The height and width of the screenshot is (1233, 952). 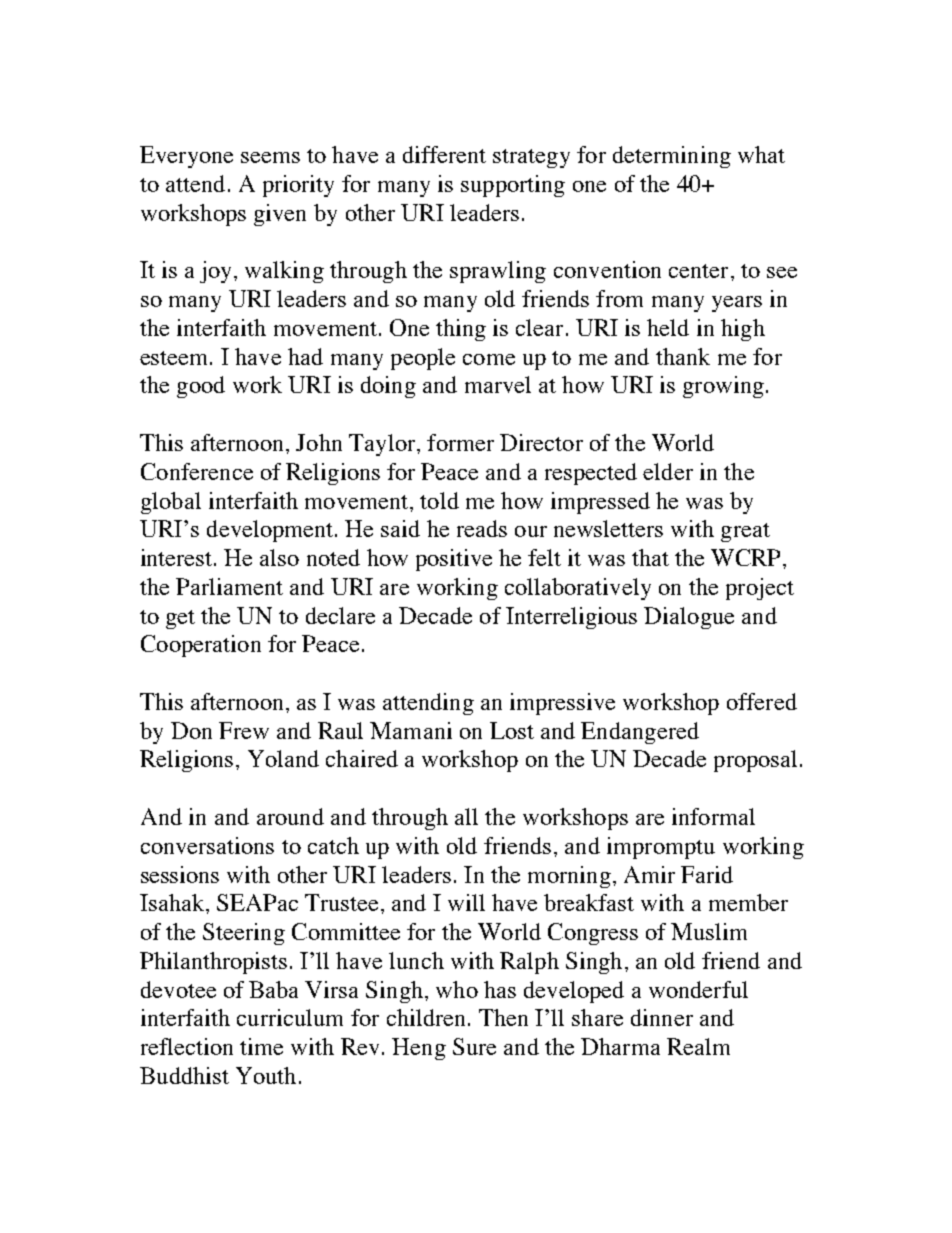 What do you see at coordinates (668, 471) in the screenshot?
I see `elder` at bounding box center [668, 471].
